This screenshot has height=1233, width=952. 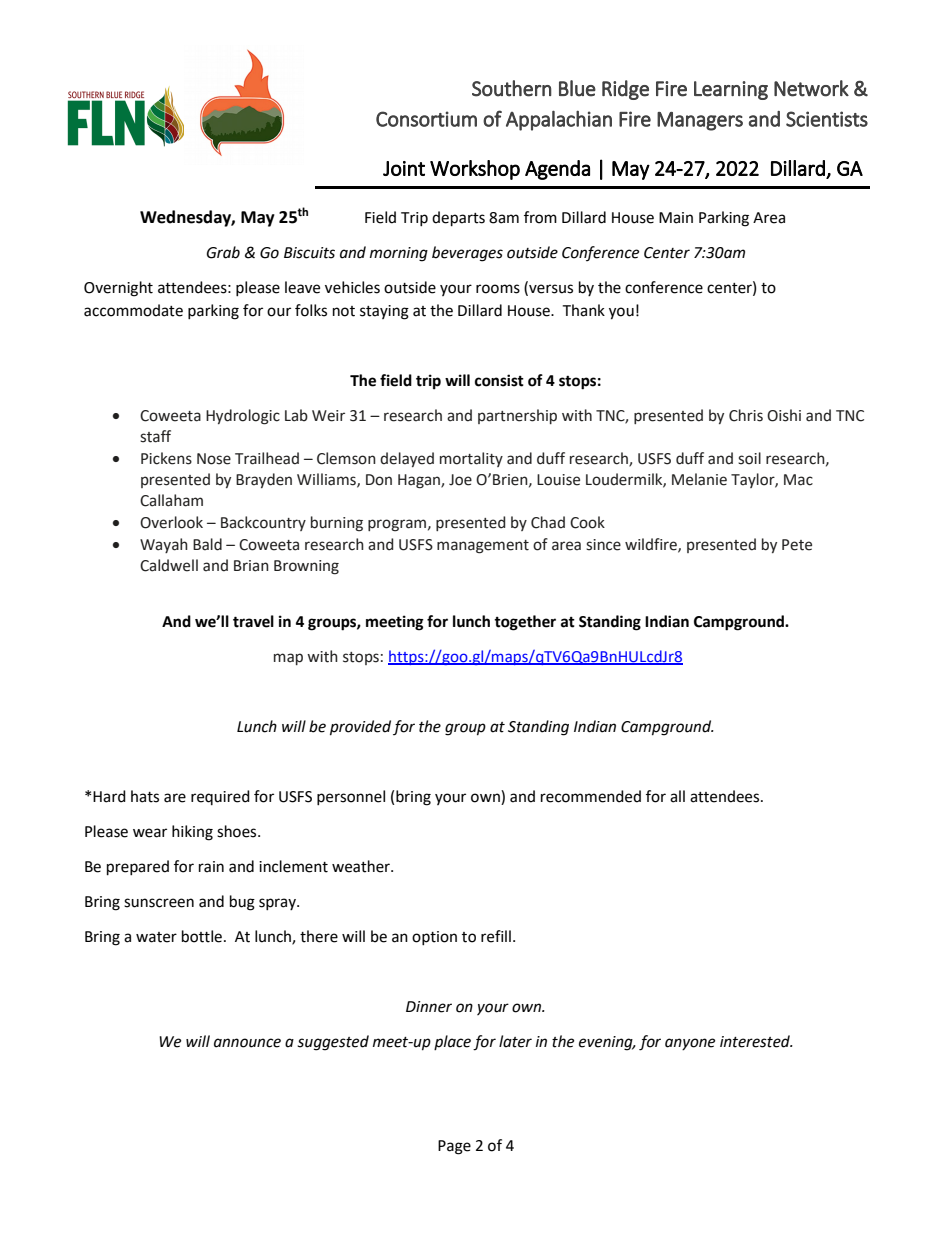 I want to click on recommended, so click(x=591, y=796).
